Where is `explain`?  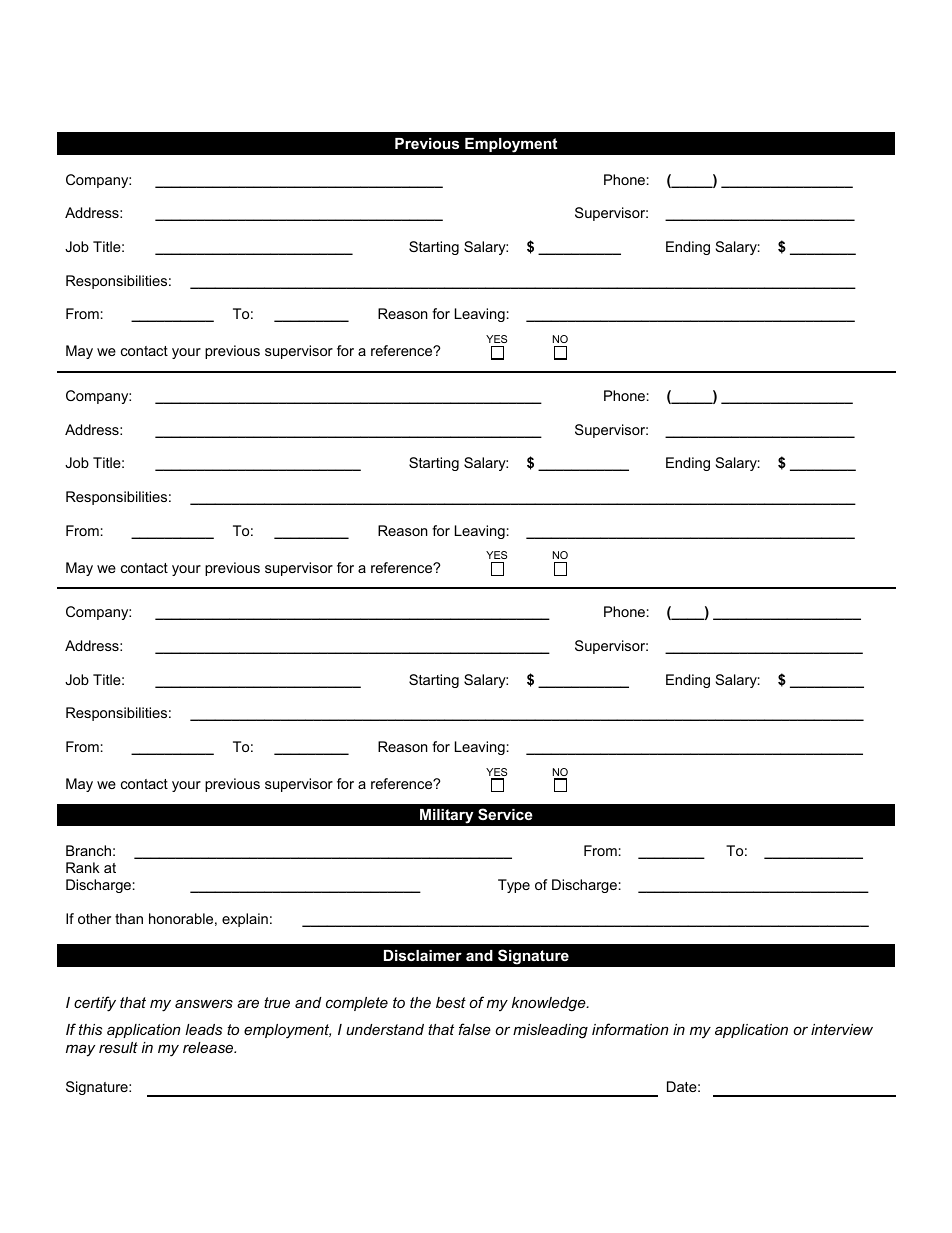
explain is located at coordinates (245, 920).
